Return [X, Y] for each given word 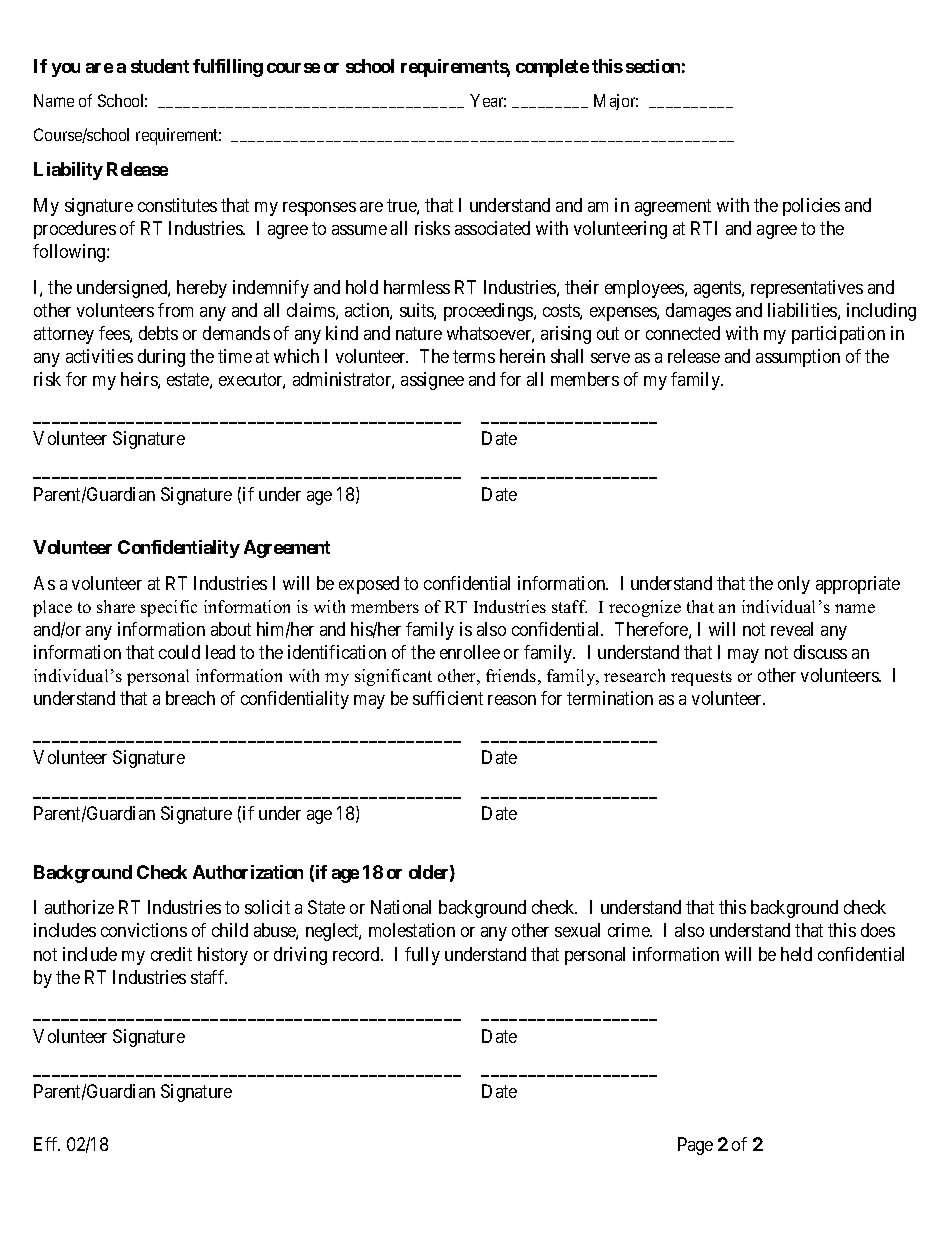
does [878, 930]
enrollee [470, 652]
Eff [47, 1144]
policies [811, 207]
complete [552, 68]
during [161, 358]
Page [695, 1146]
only [794, 585]
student [160, 66]
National [401, 907]
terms [474, 356]
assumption [798, 358]
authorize [79, 907]
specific [169, 608]
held [796, 954]
